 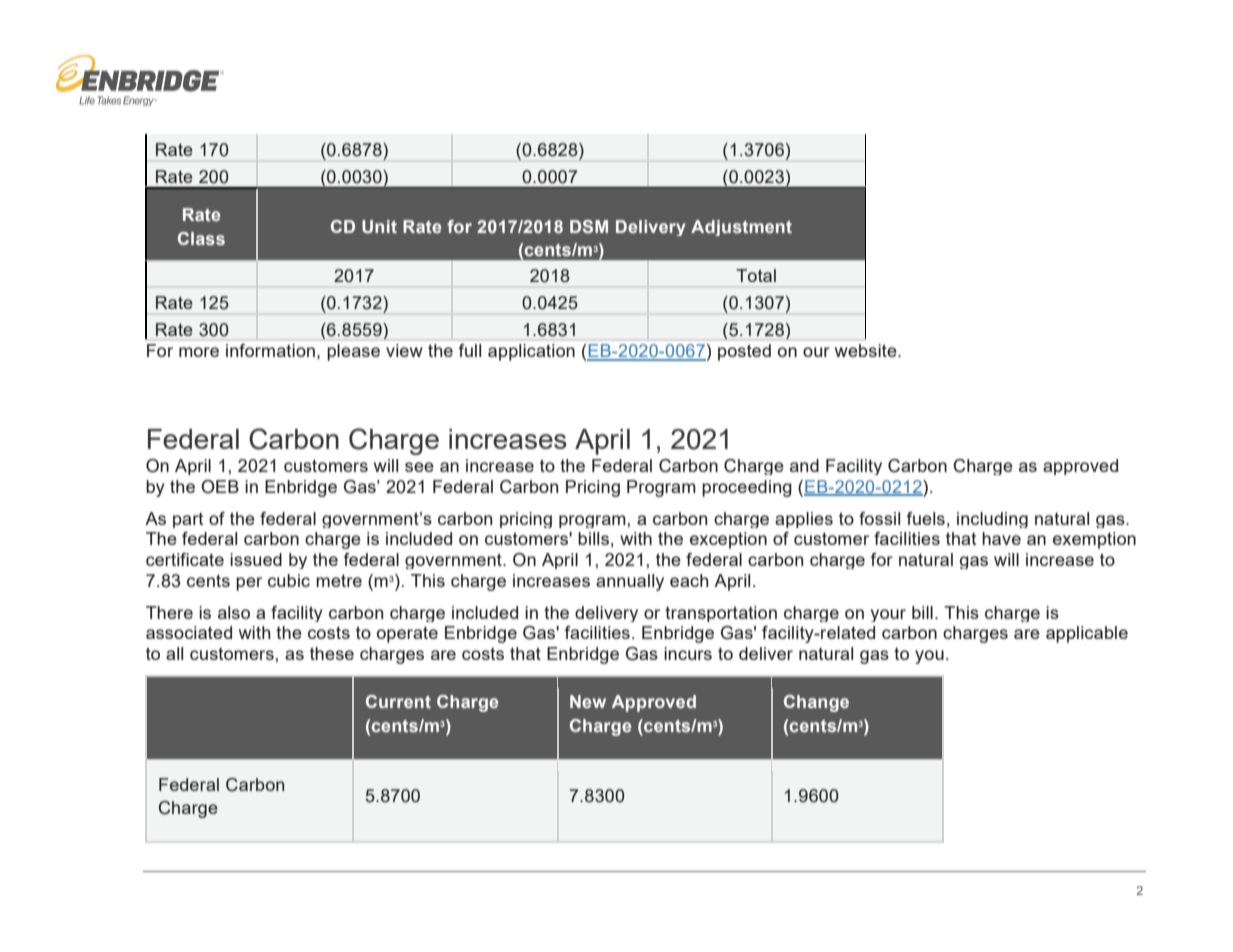 What do you see at coordinates (201, 238) in the screenshot?
I see `Class` at bounding box center [201, 238].
